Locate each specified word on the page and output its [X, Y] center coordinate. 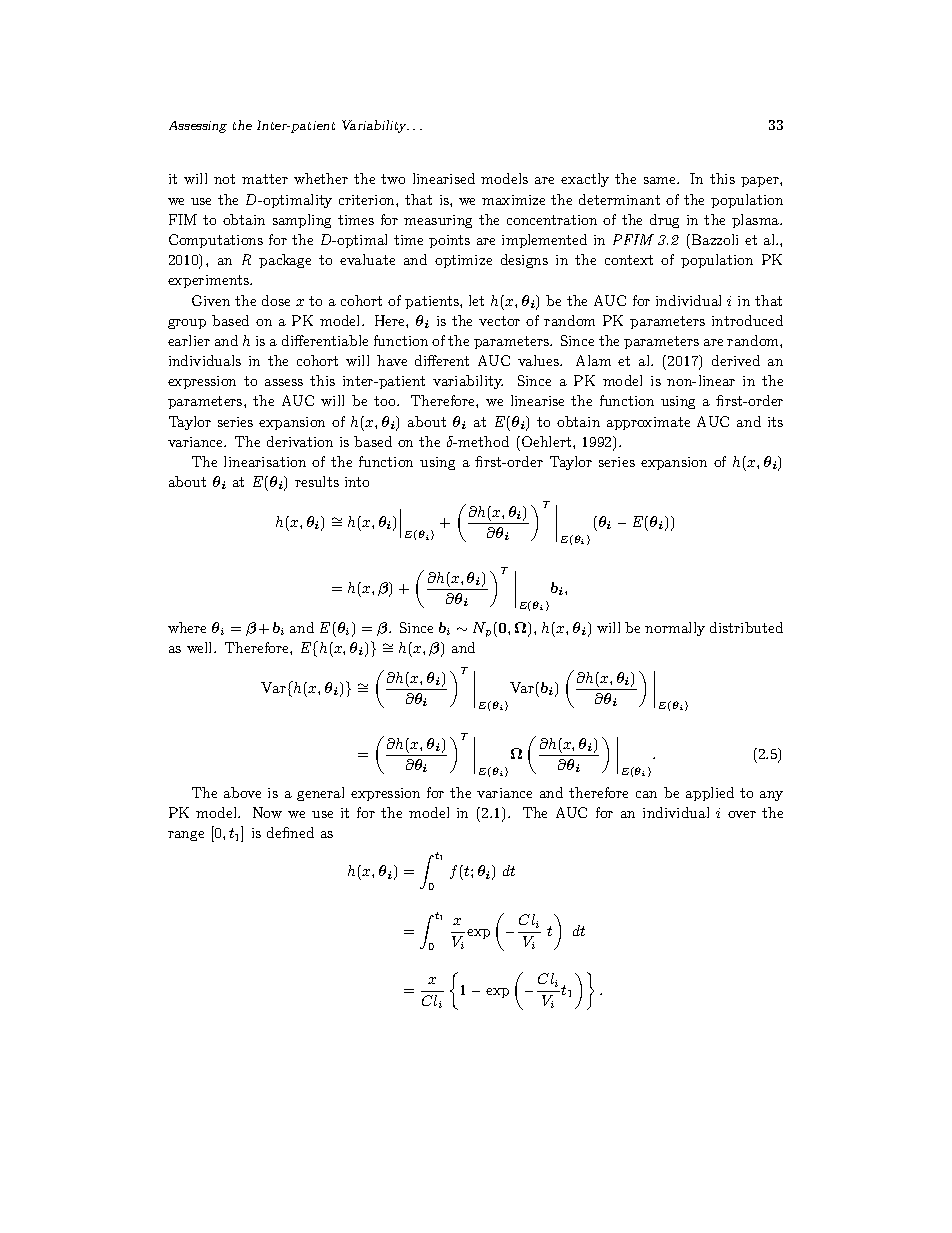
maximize [513, 200]
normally [675, 629]
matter [265, 179]
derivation [300, 441]
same [661, 180]
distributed [746, 627]
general [320, 794]
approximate [648, 423]
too [386, 401]
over [742, 814]
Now [267, 812]
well [201, 647]
